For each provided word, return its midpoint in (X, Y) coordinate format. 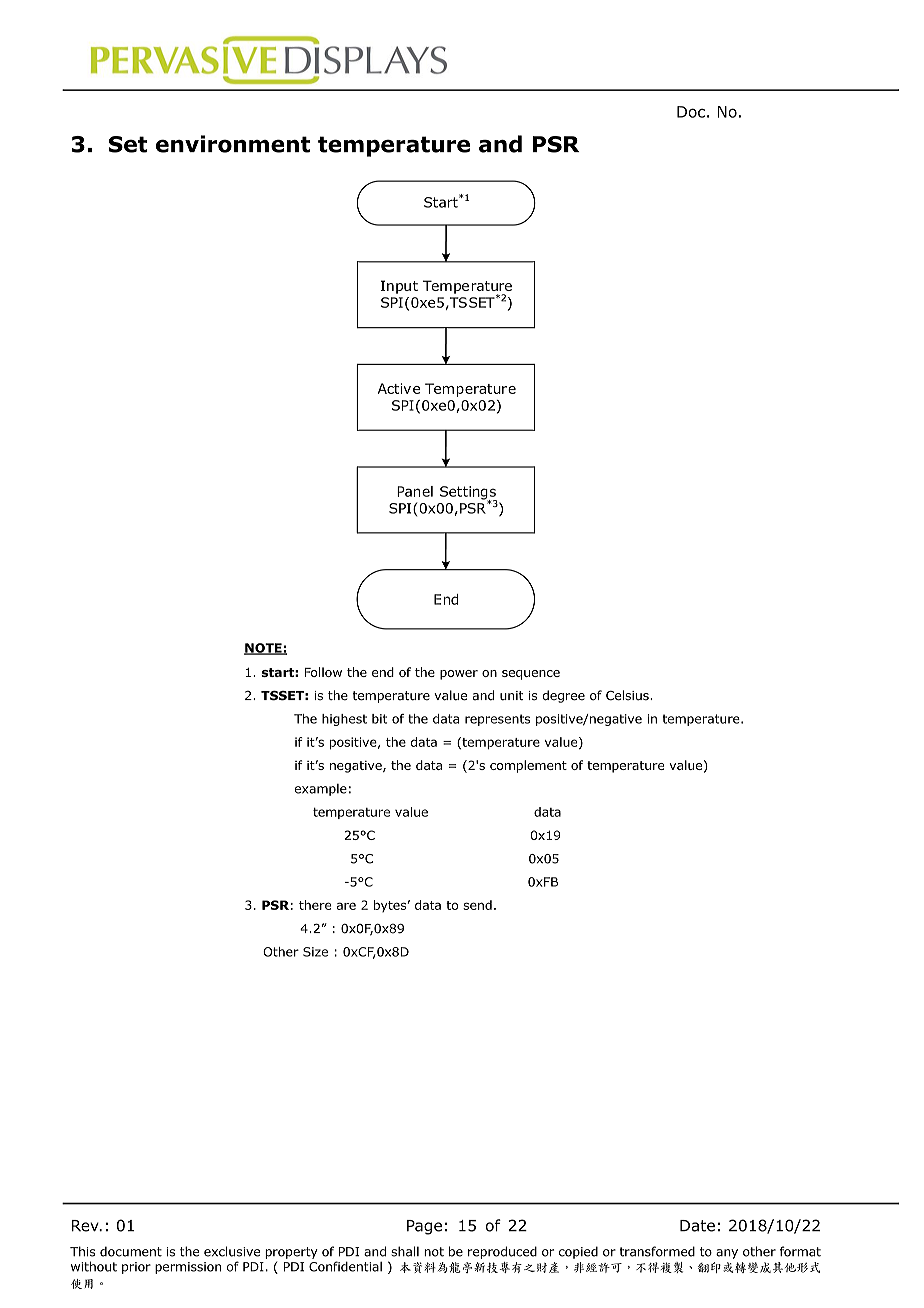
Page (424, 1227)
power (459, 675)
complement (528, 766)
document (131, 1251)
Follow (323, 672)
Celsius (628, 695)
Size (315, 952)
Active (399, 388)
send (477, 905)
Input (399, 287)
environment (233, 144)
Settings (469, 494)
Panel (415, 491)
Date (697, 1226)
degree (563, 696)
